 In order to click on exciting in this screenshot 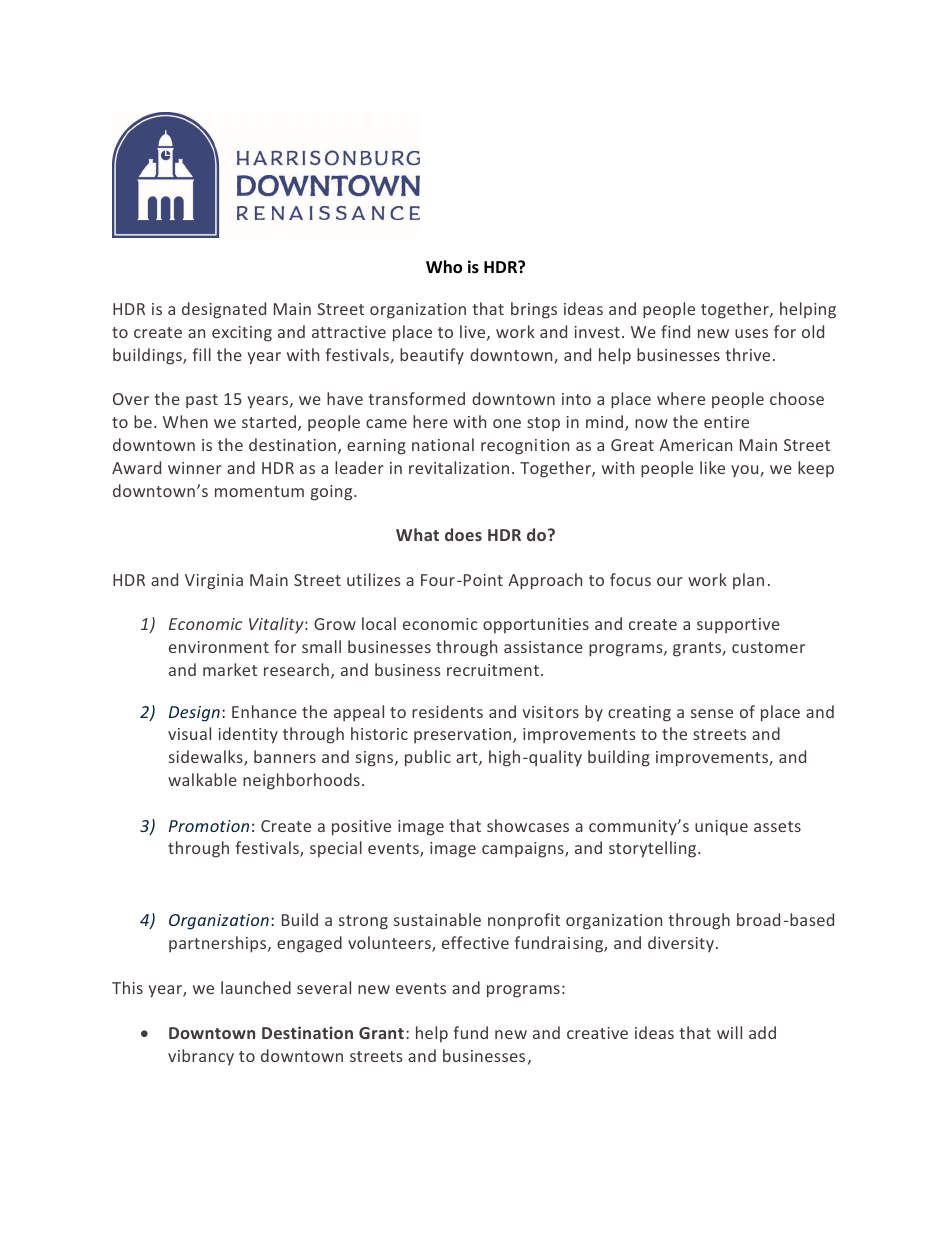, I will do `click(242, 334)`.
